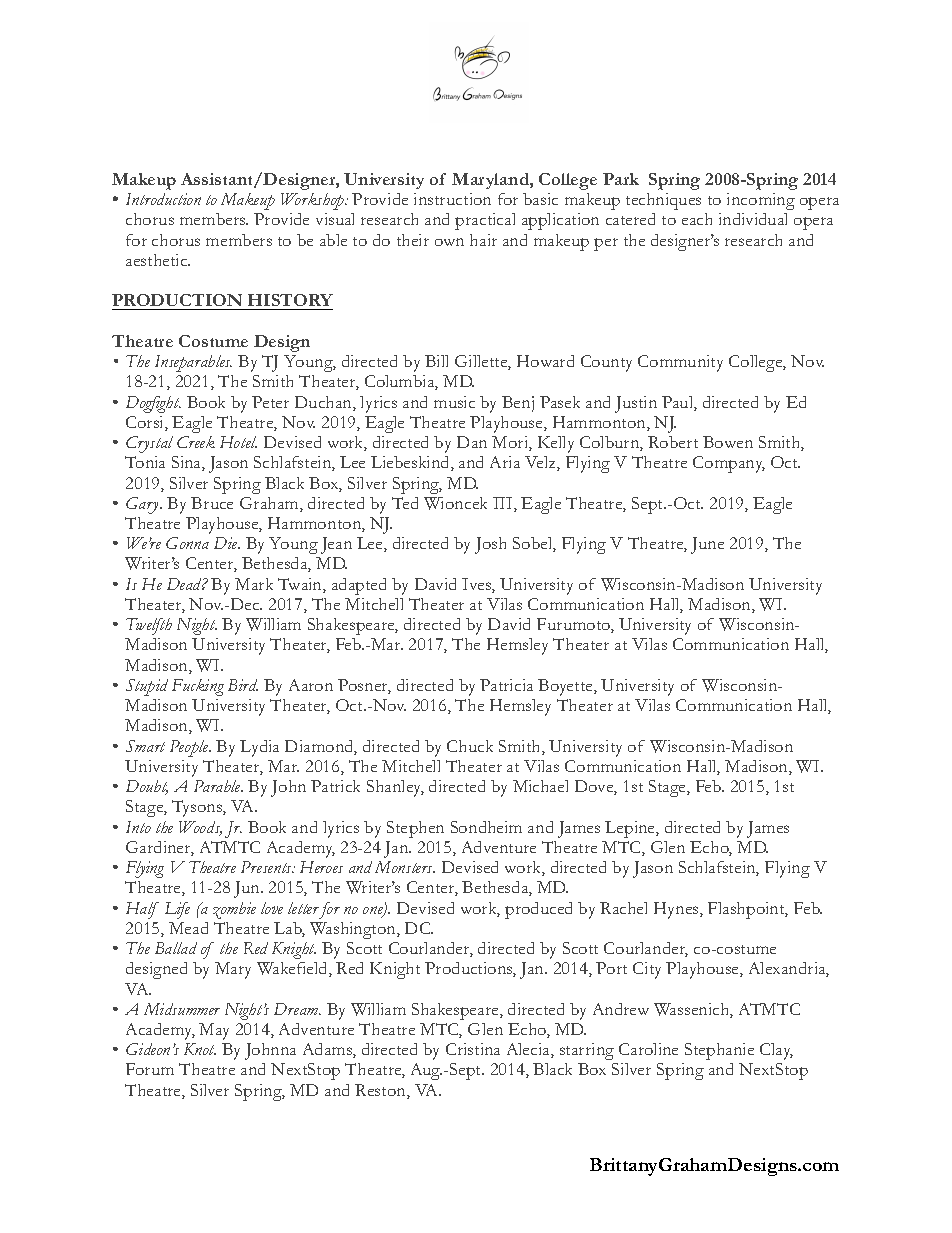 This screenshot has height=1233, width=952. What do you see at coordinates (677, 910) in the screenshot?
I see `Hynes` at bounding box center [677, 910].
